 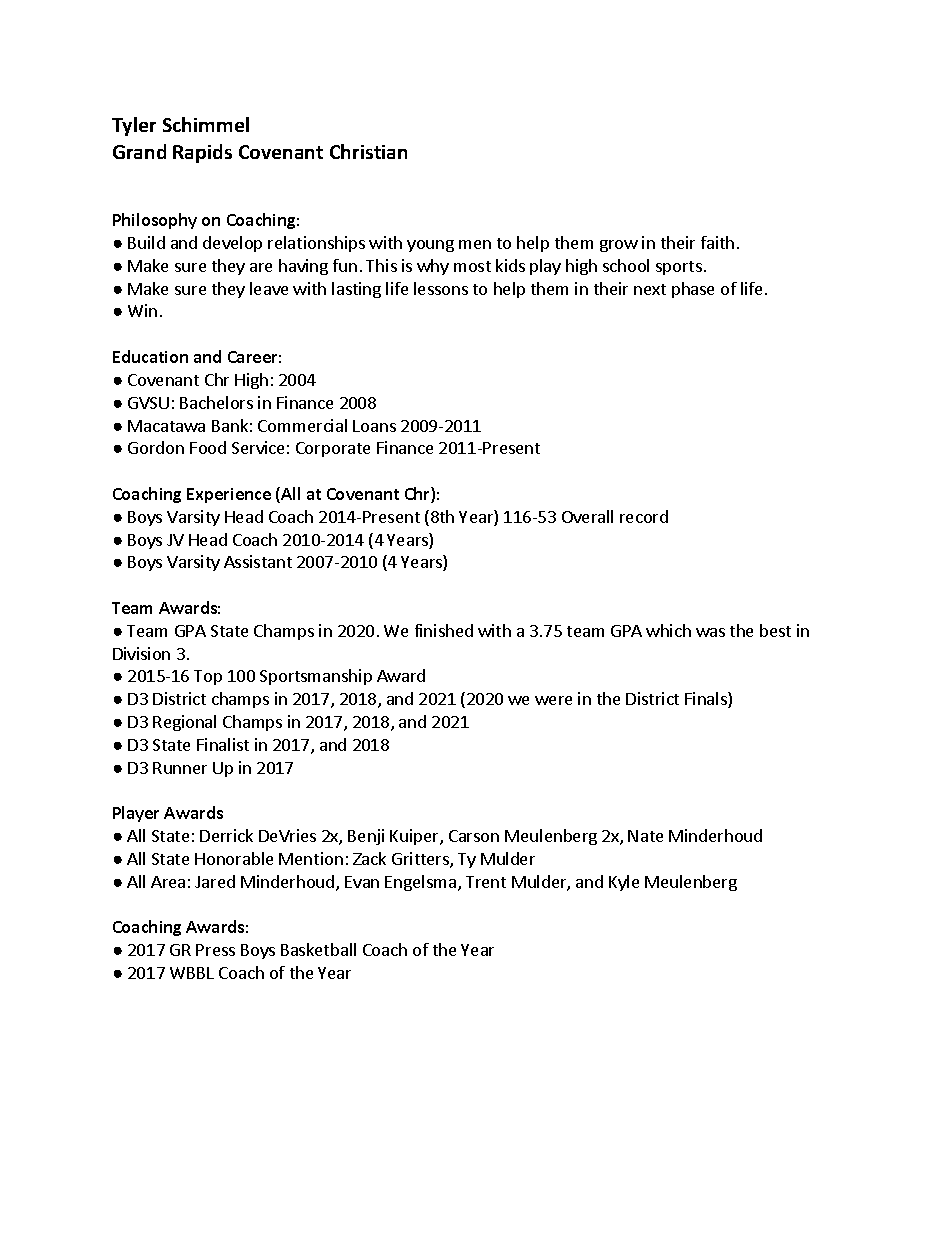 I want to click on Finalist, so click(x=223, y=744).
